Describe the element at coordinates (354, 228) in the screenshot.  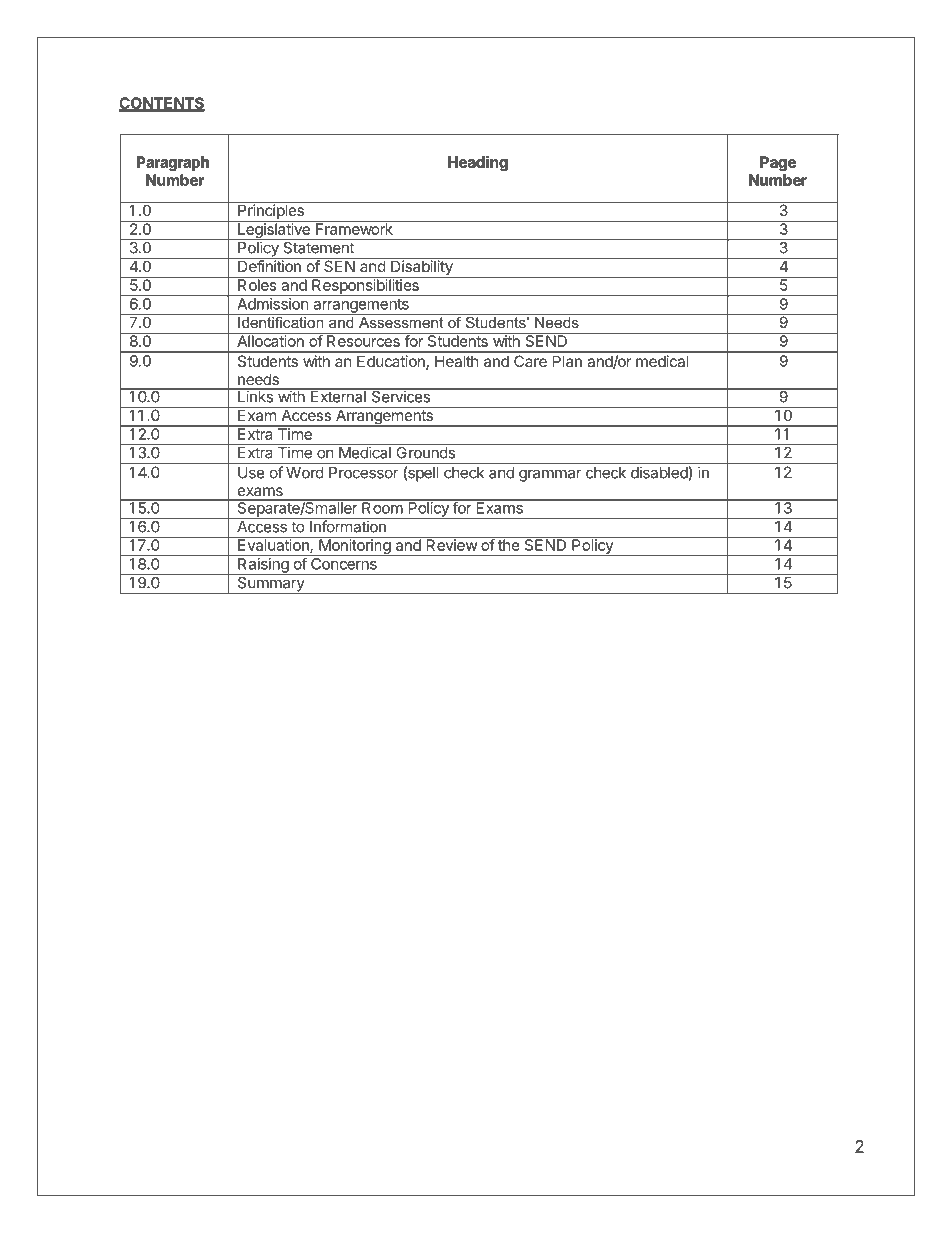
I see `Framework` at that location.
